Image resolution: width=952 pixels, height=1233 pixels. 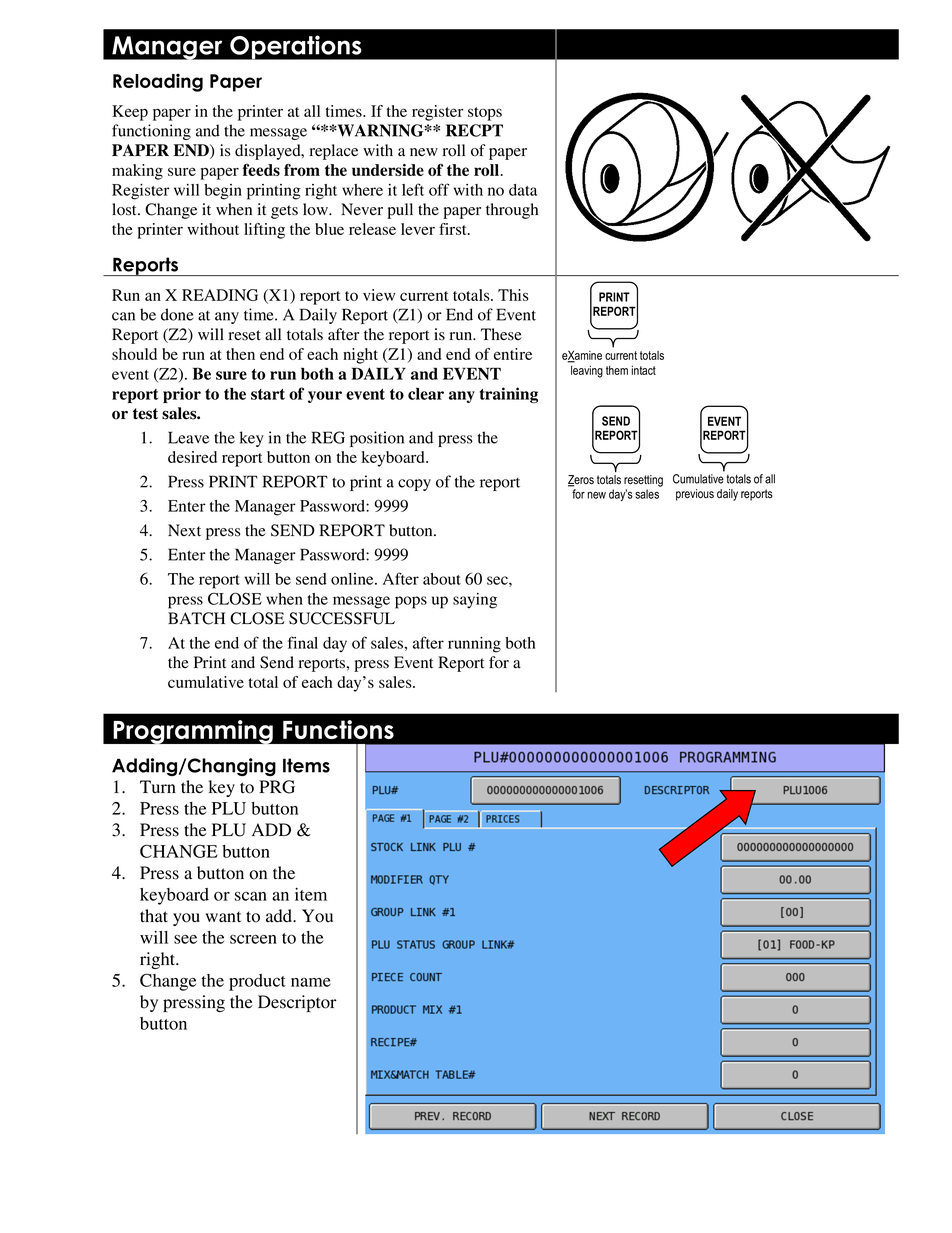 I want to click on Reloading, so click(x=158, y=82).
